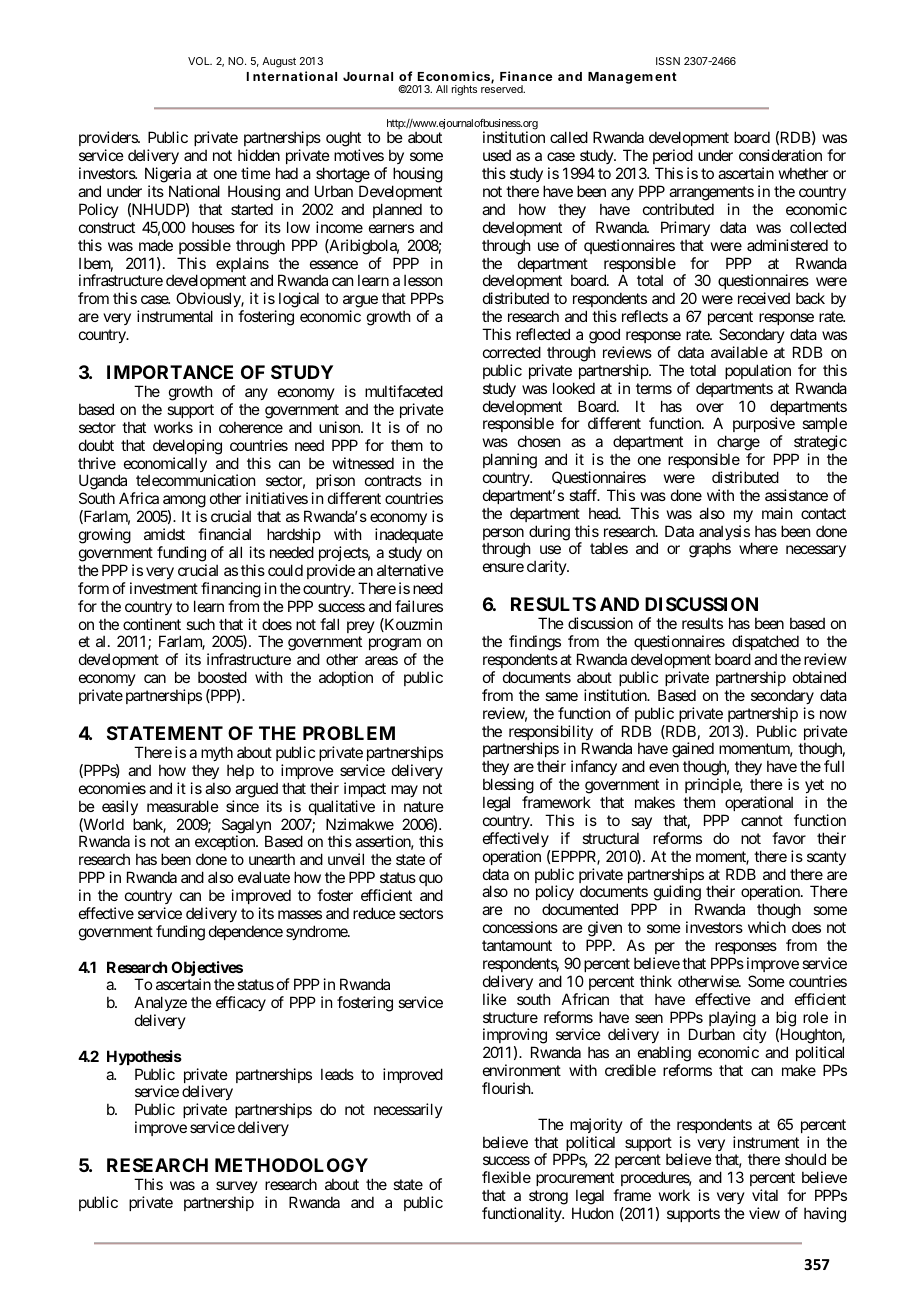 This screenshot has width=924, height=1308. Describe the element at coordinates (668, 61) in the screenshot. I see `ISSN` at that location.
